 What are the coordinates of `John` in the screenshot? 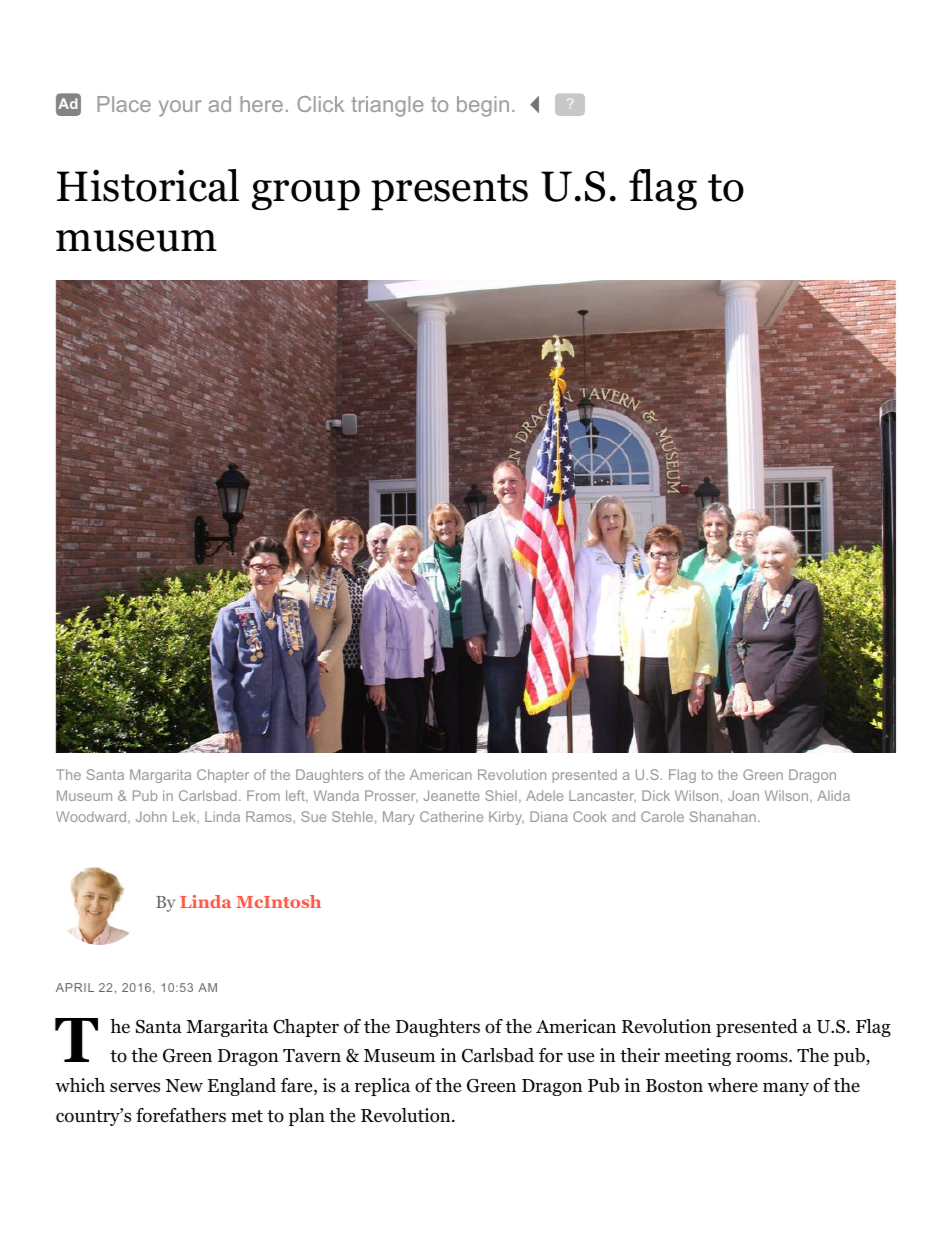 It's located at (151, 816).
